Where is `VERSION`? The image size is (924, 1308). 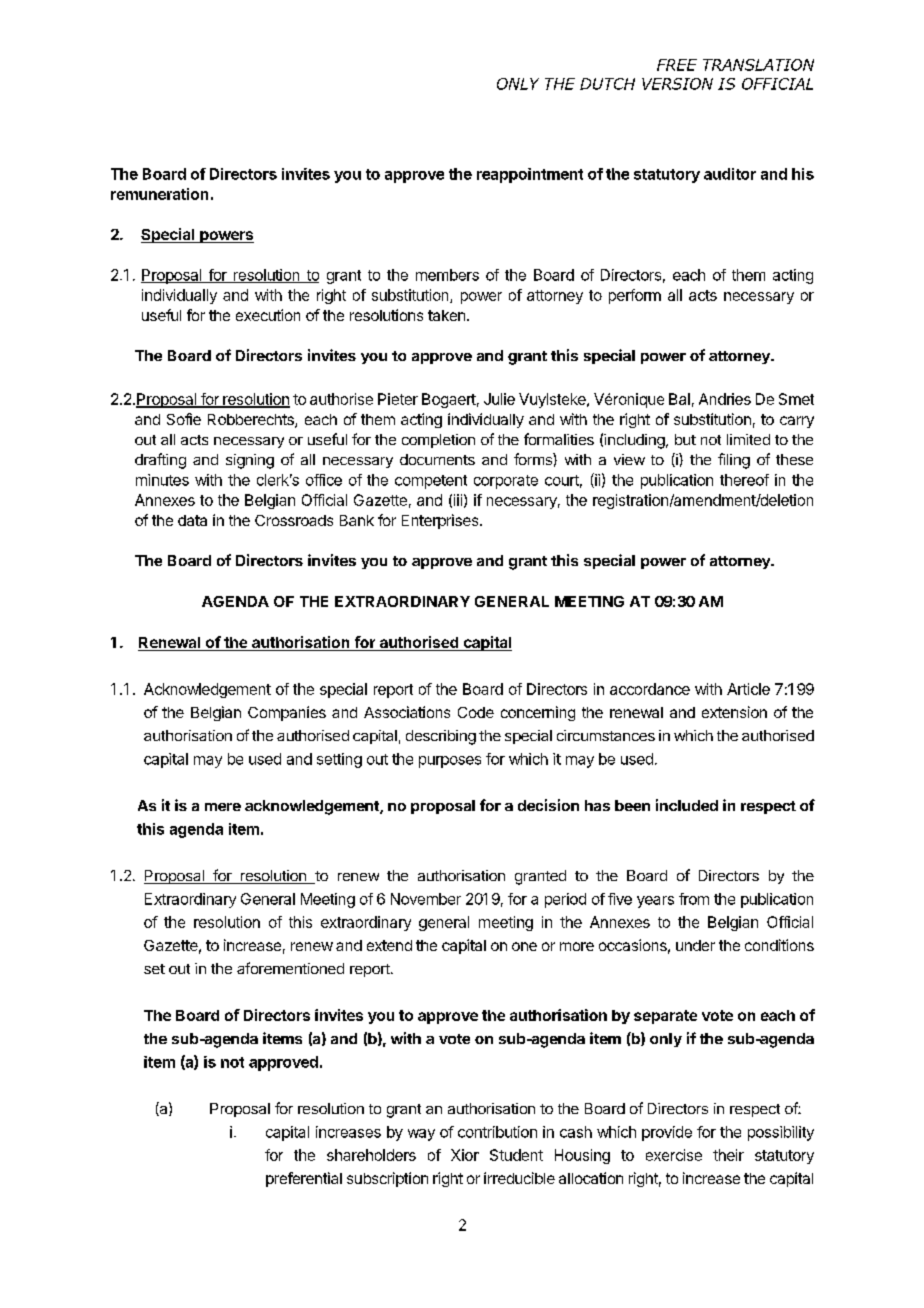
VERSION is located at coordinates (677, 84).
